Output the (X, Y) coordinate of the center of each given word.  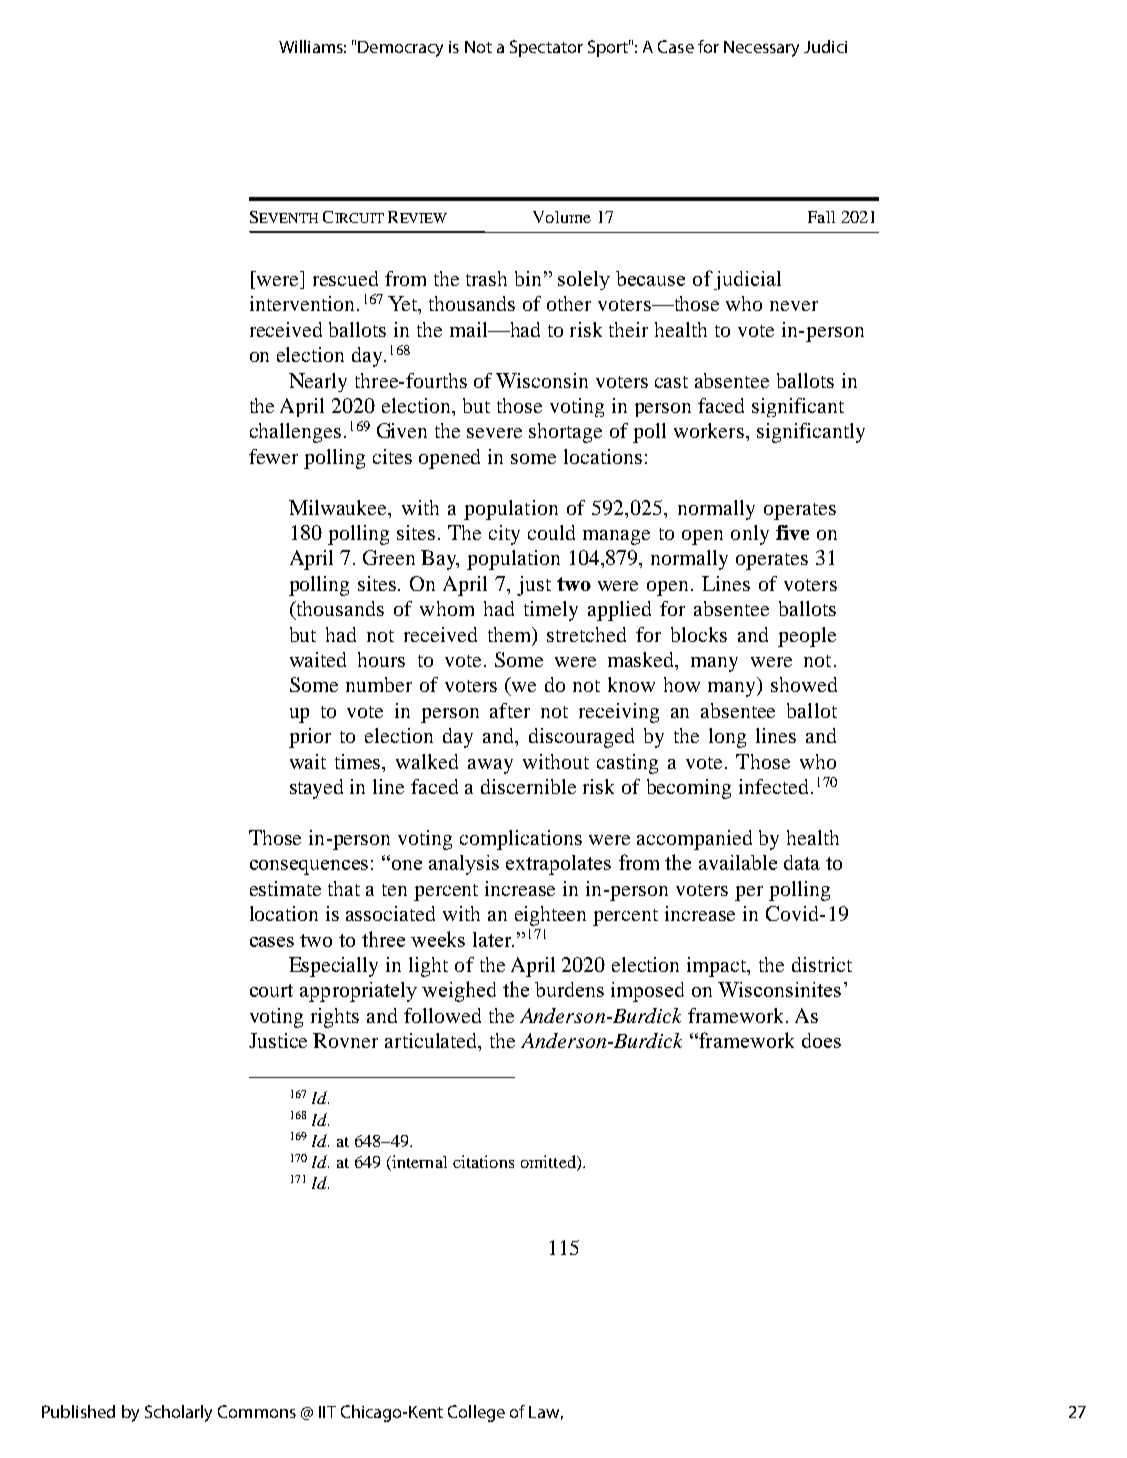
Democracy (400, 49)
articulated (432, 1042)
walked (427, 761)
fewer (273, 456)
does (821, 1040)
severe (494, 433)
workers (709, 430)
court (271, 990)
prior (310, 738)
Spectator (546, 48)
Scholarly (178, 1413)
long (727, 738)
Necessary (761, 49)
